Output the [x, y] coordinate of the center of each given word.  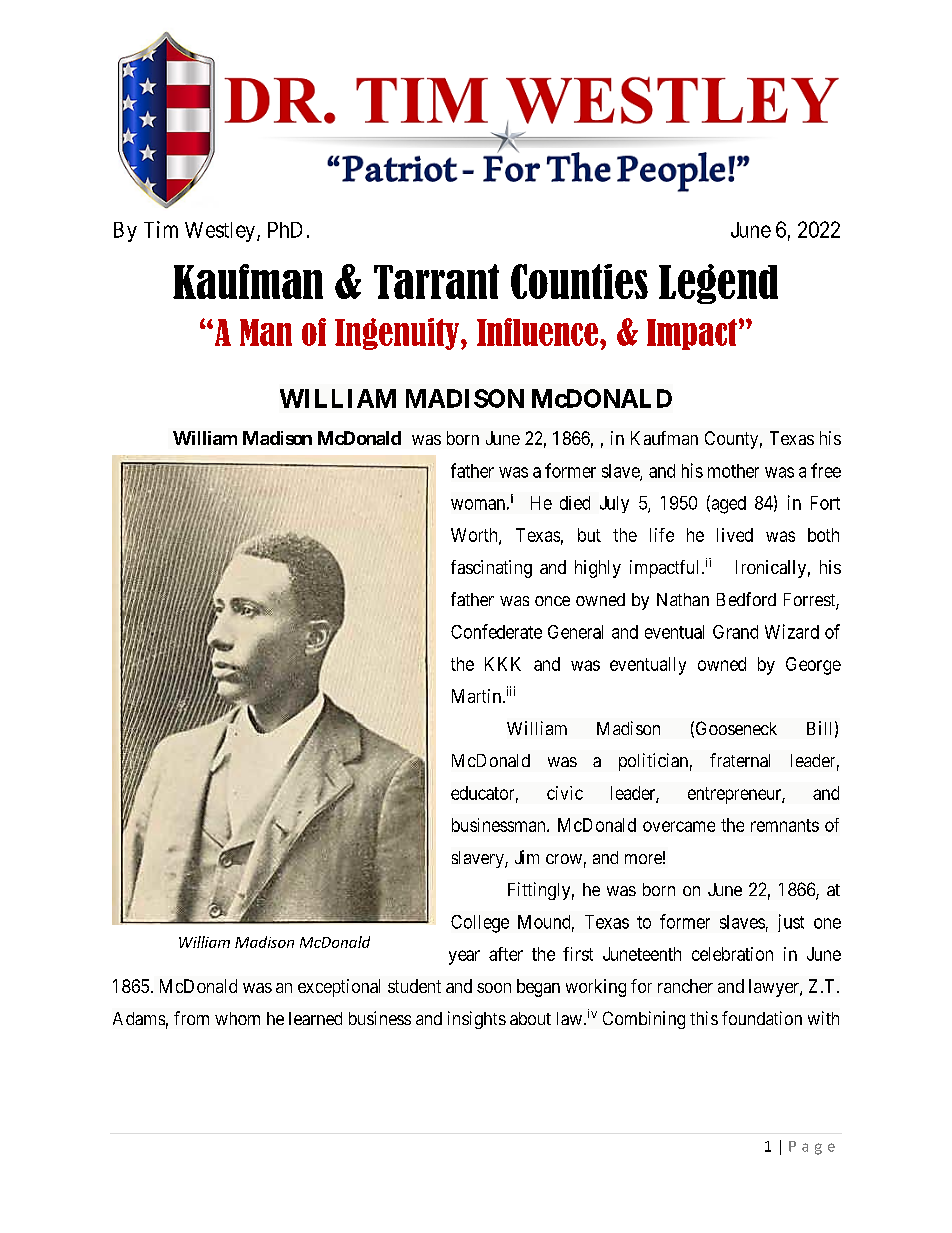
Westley [221, 232]
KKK [503, 664]
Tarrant [436, 281]
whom [237, 1018]
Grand [735, 632]
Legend [718, 284]
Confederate [496, 631]
